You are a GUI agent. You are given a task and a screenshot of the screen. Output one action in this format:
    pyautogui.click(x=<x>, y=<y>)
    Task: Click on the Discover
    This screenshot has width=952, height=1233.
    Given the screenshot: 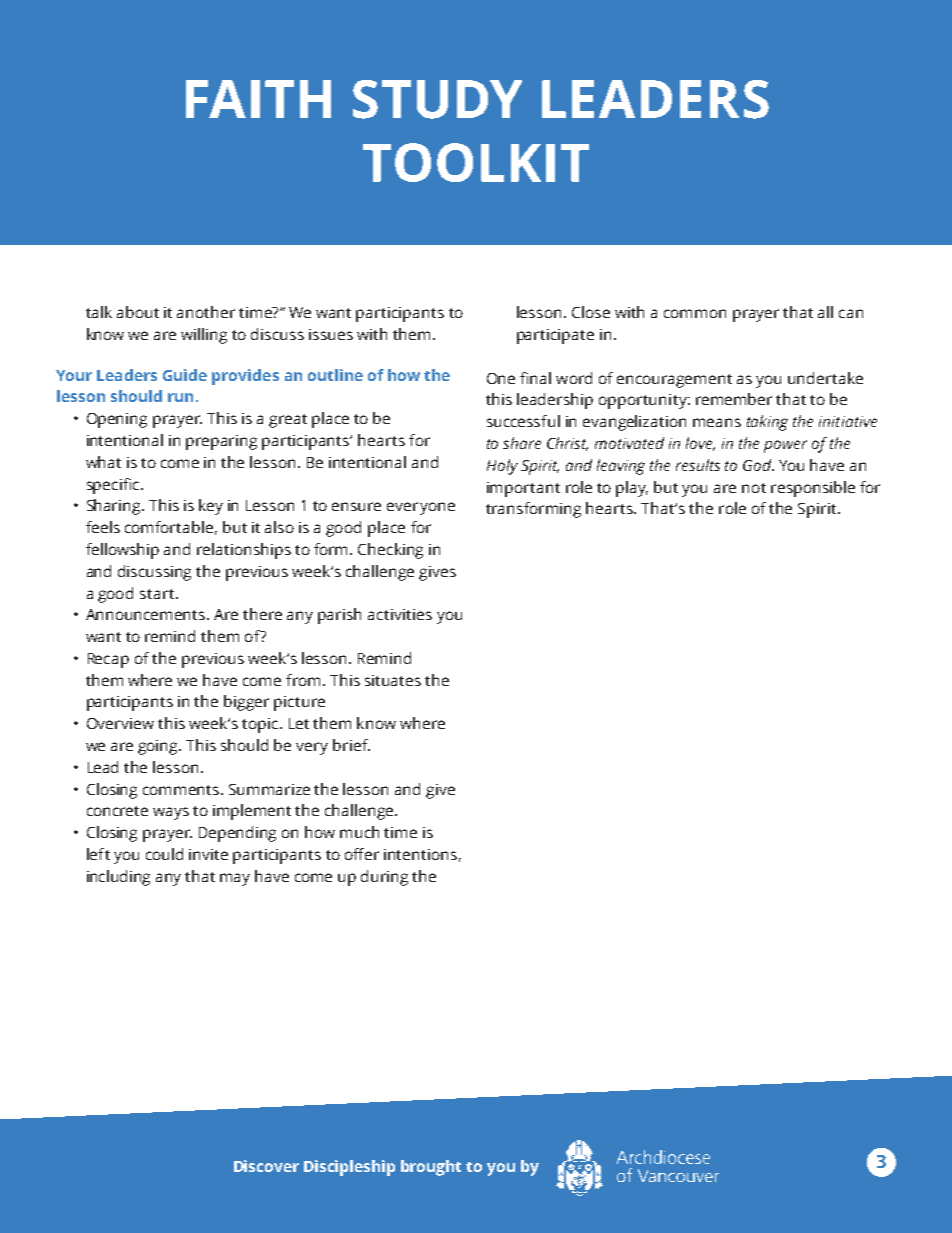 What is the action you would take?
    pyautogui.click(x=266, y=1166)
